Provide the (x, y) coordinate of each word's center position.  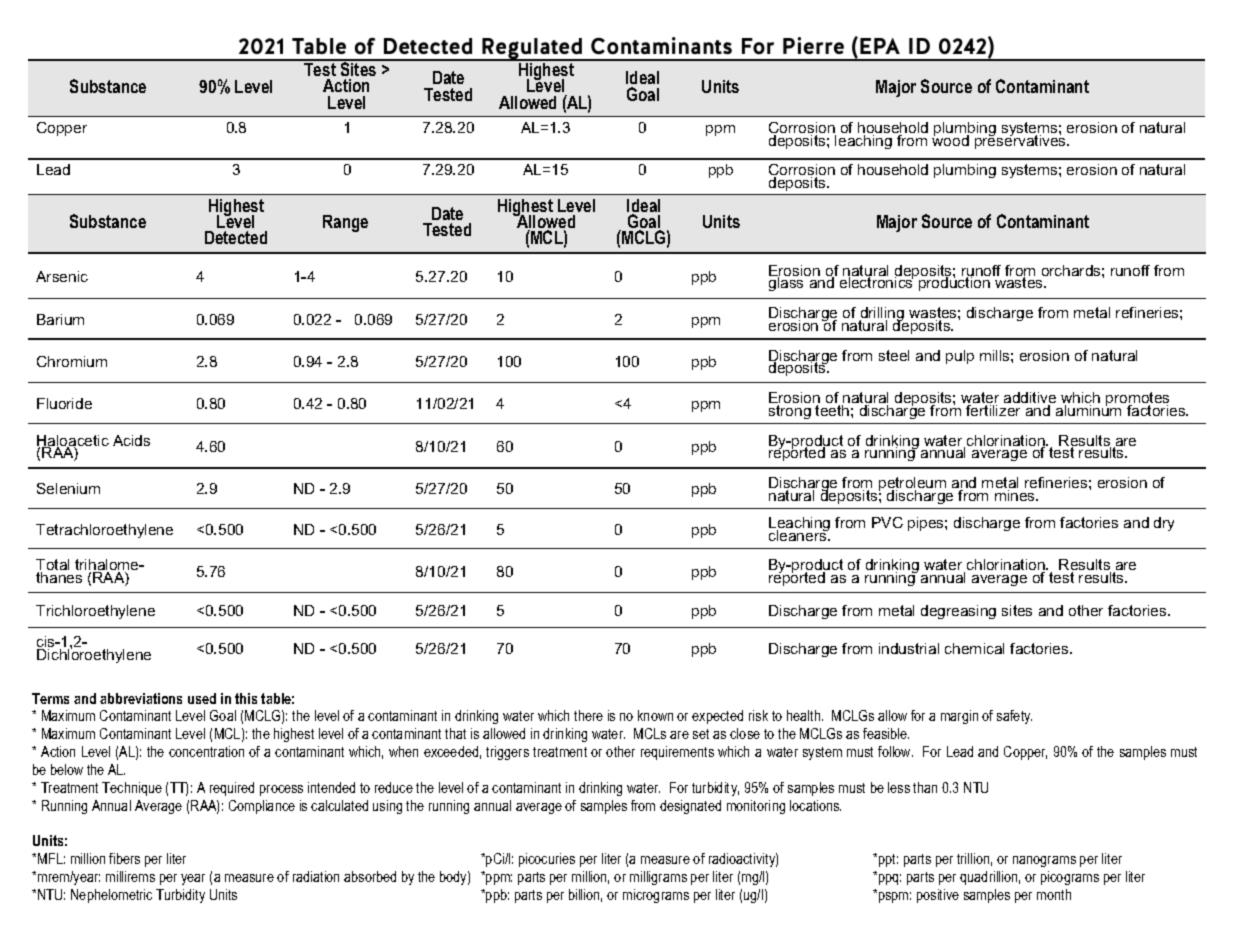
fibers (124, 858)
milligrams (658, 878)
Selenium (68, 488)
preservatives (1022, 140)
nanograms (1044, 861)
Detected (236, 237)
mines (1016, 495)
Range (345, 223)
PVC (887, 522)
